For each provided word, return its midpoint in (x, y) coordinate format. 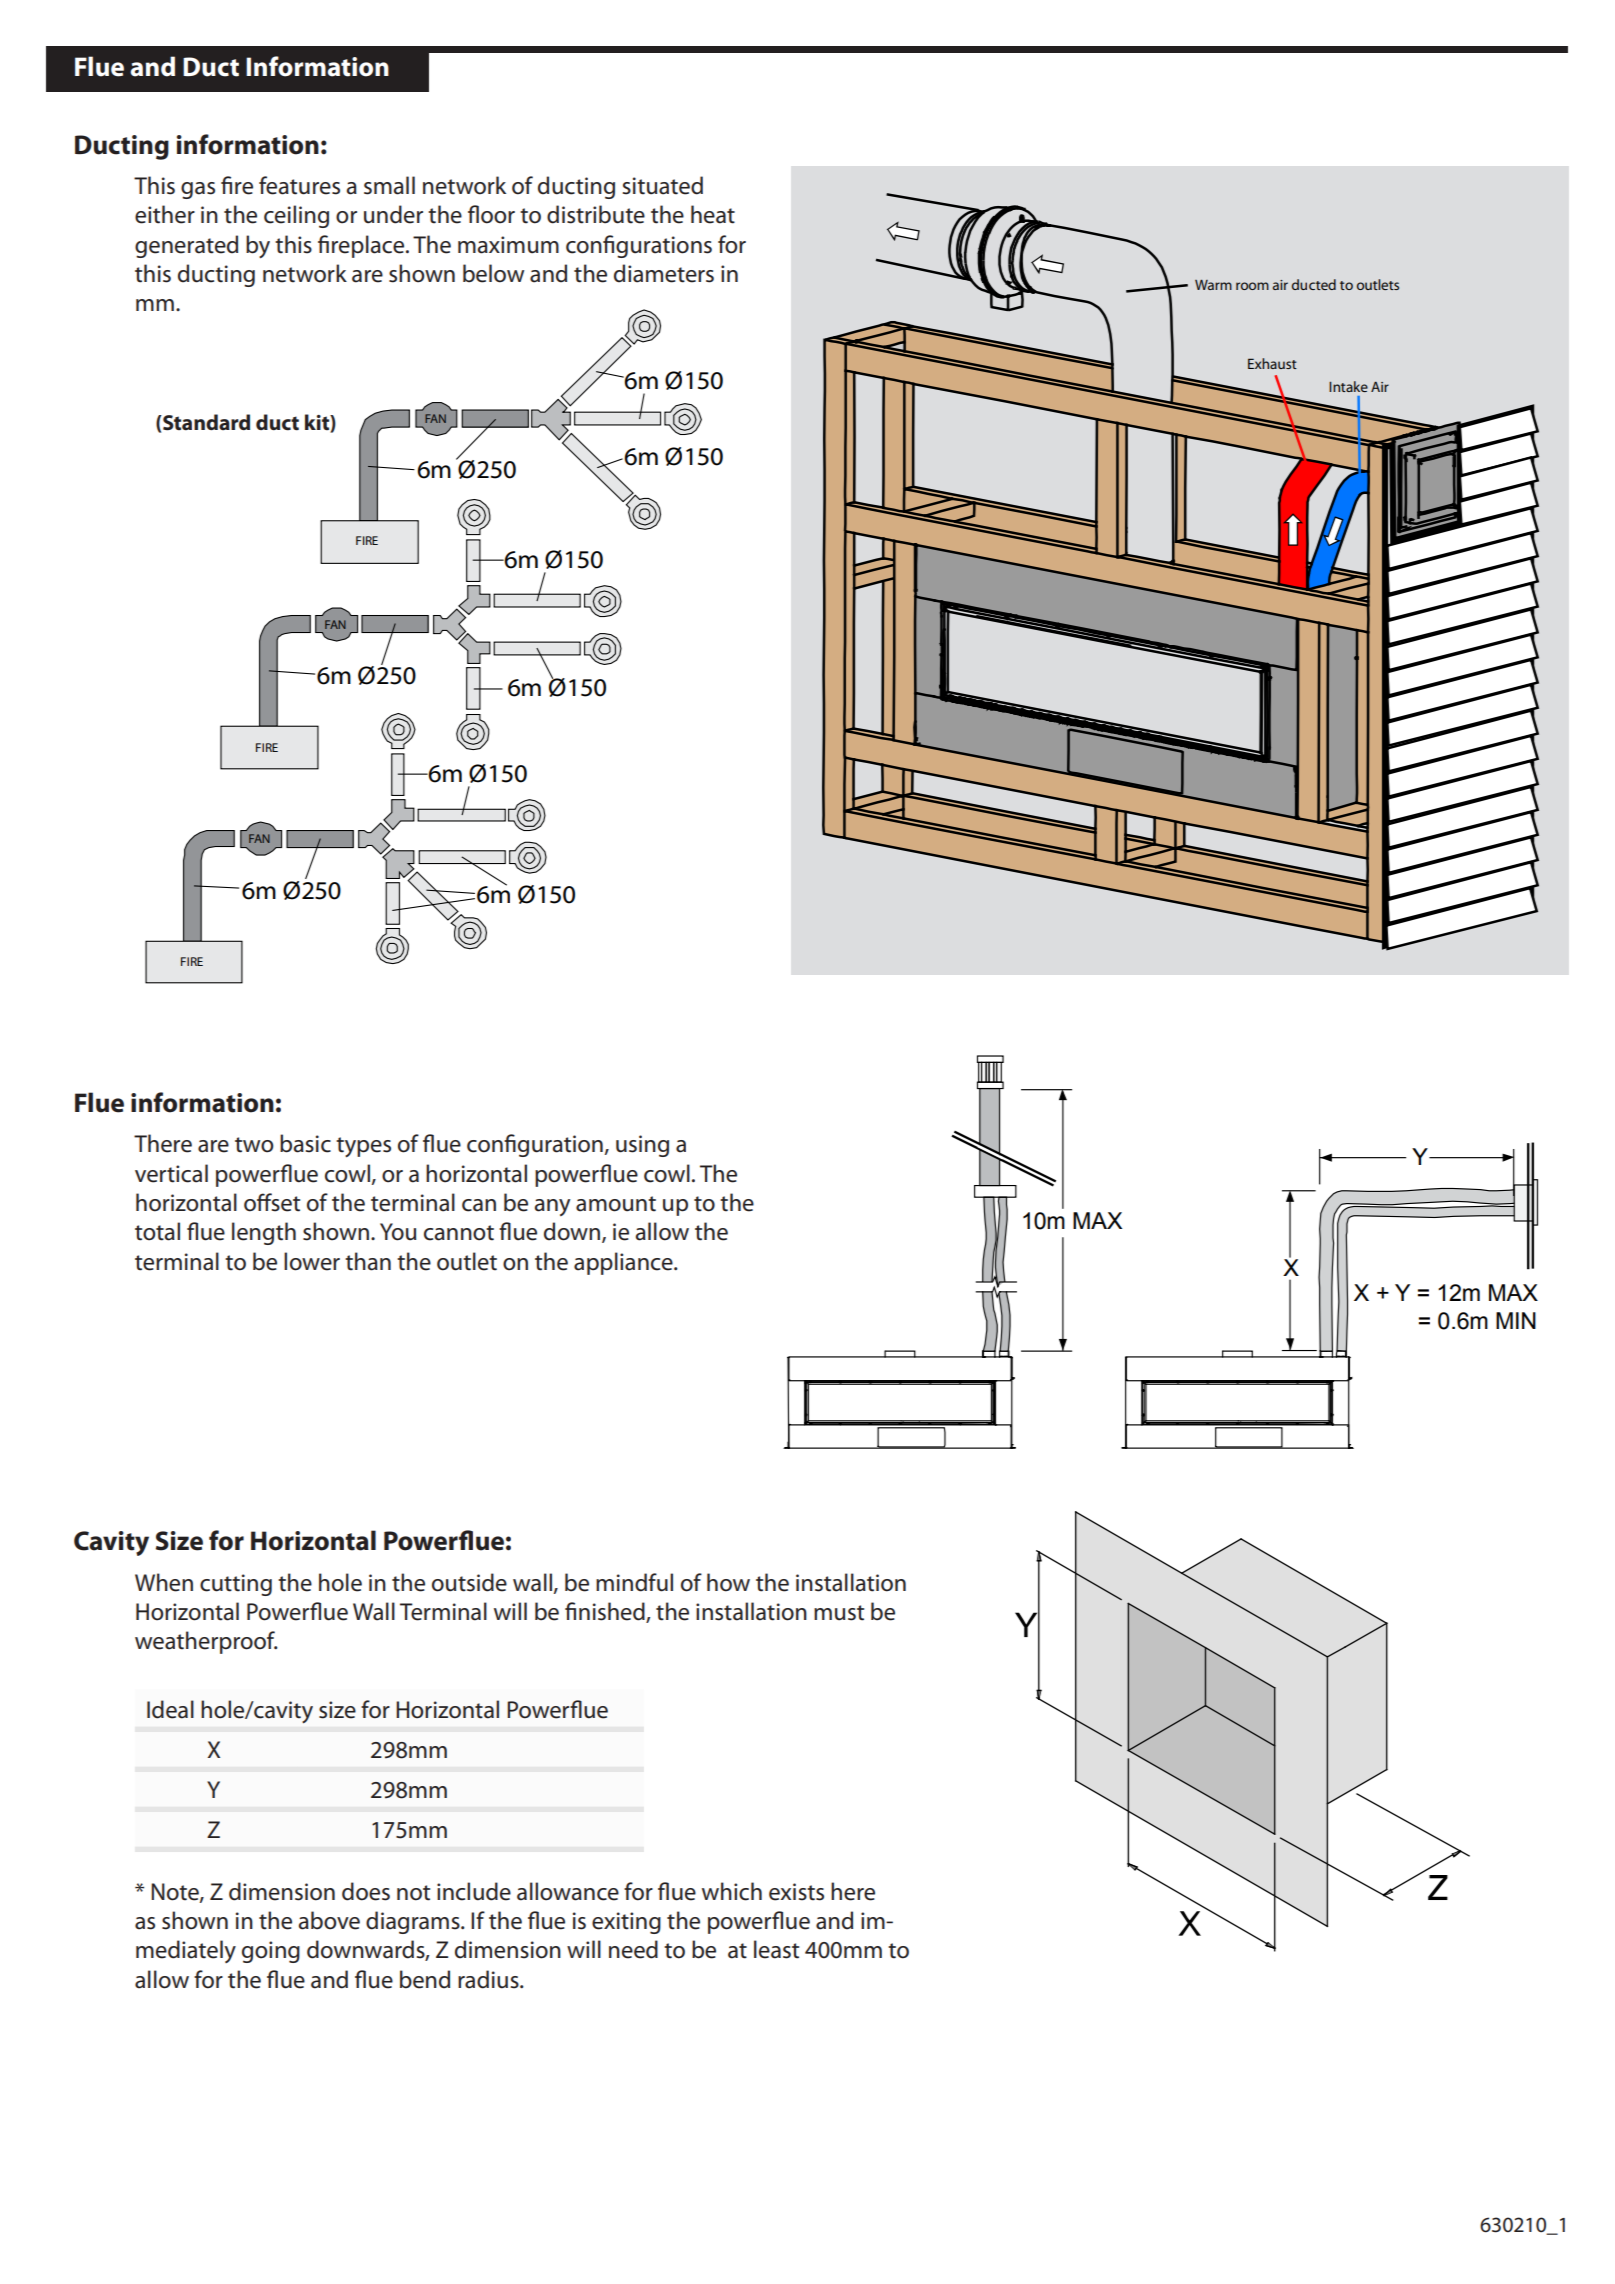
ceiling (296, 216)
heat (713, 214)
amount (616, 1204)
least (776, 1949)
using (642, 1146)
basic (305, 1143)
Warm (1213, 285)
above (329, 1920)
